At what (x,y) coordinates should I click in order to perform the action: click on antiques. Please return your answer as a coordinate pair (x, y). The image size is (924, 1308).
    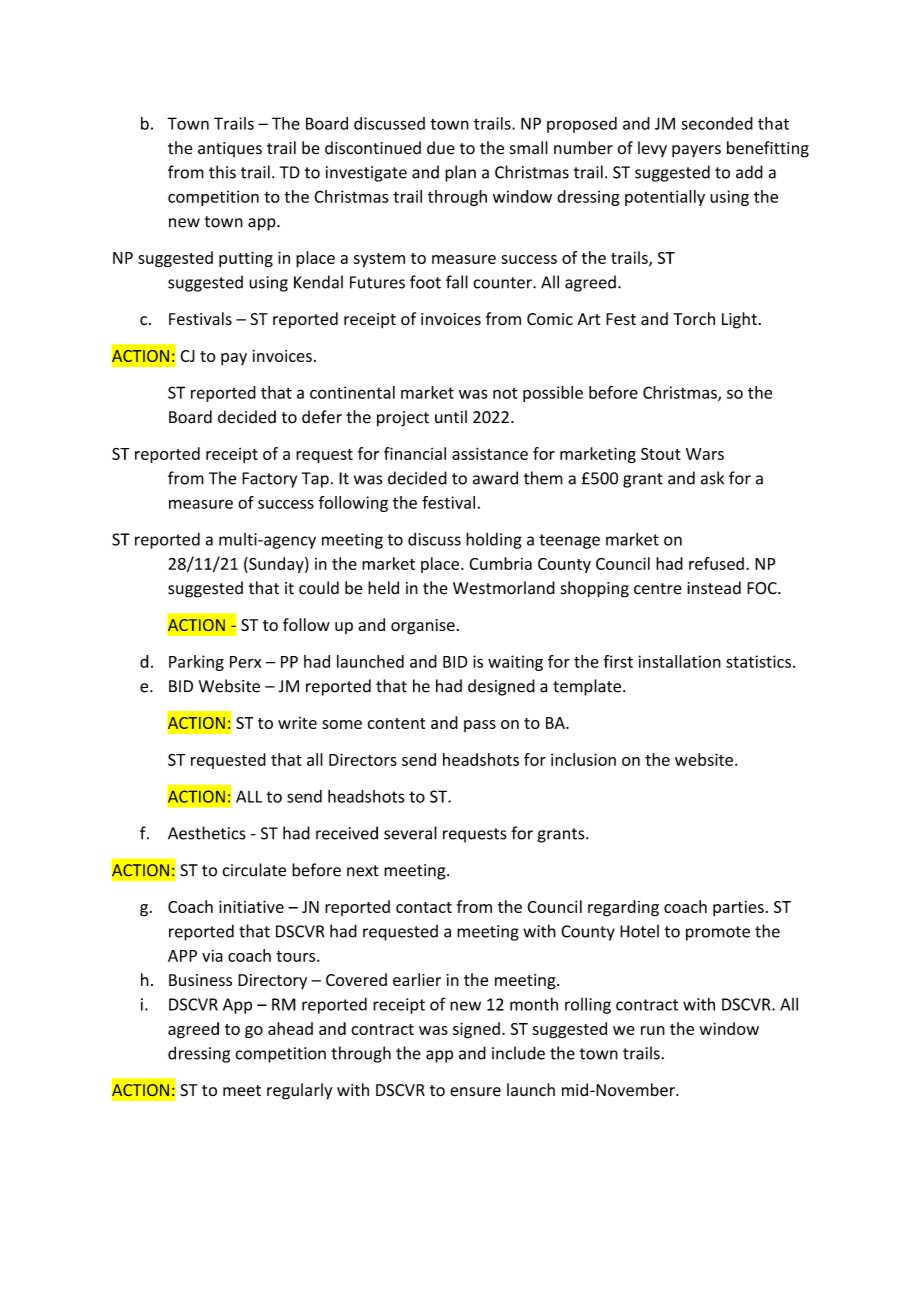
    Looking at the image, I should click on (230, 149).
